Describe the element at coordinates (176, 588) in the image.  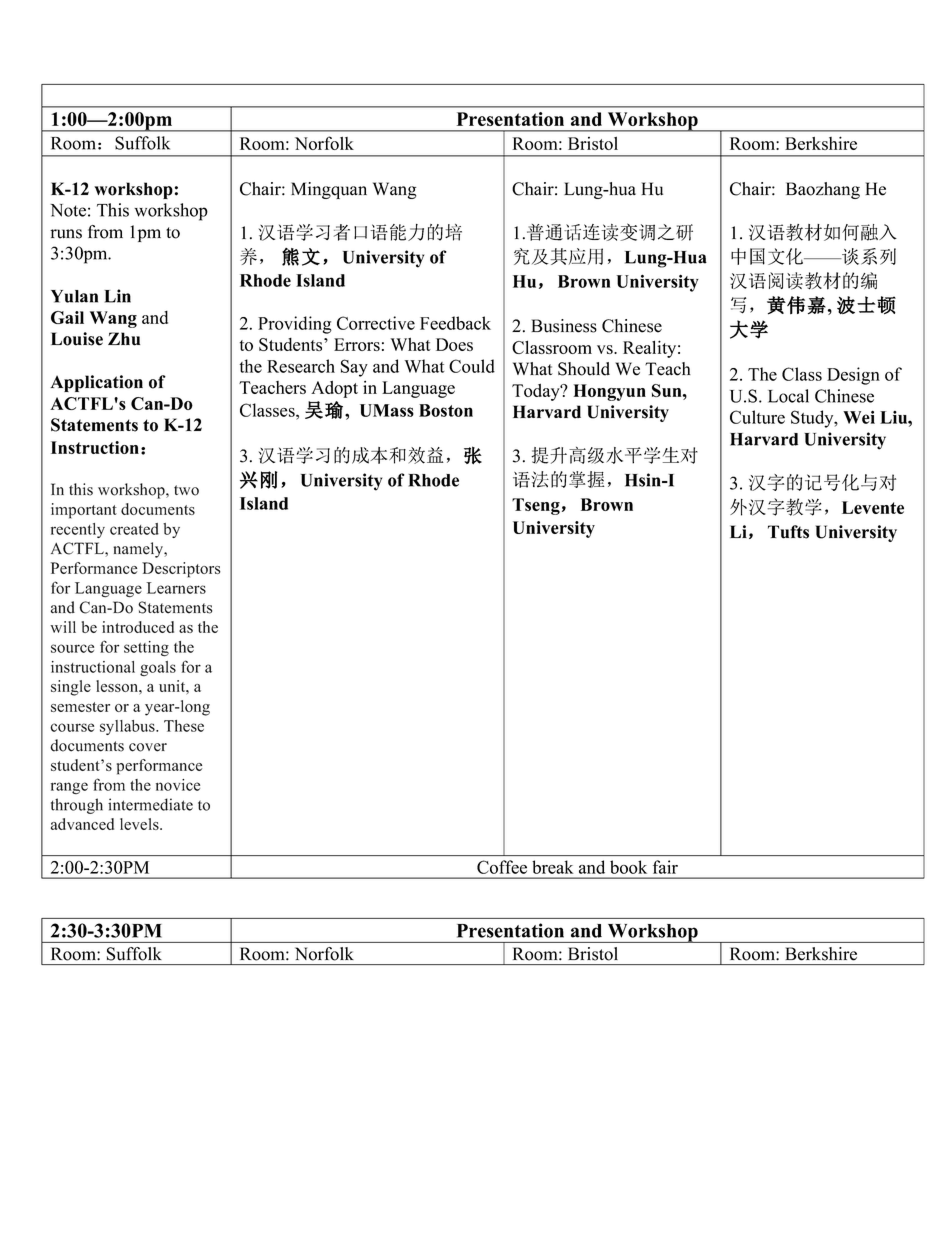
I see `Learners` at that location.
